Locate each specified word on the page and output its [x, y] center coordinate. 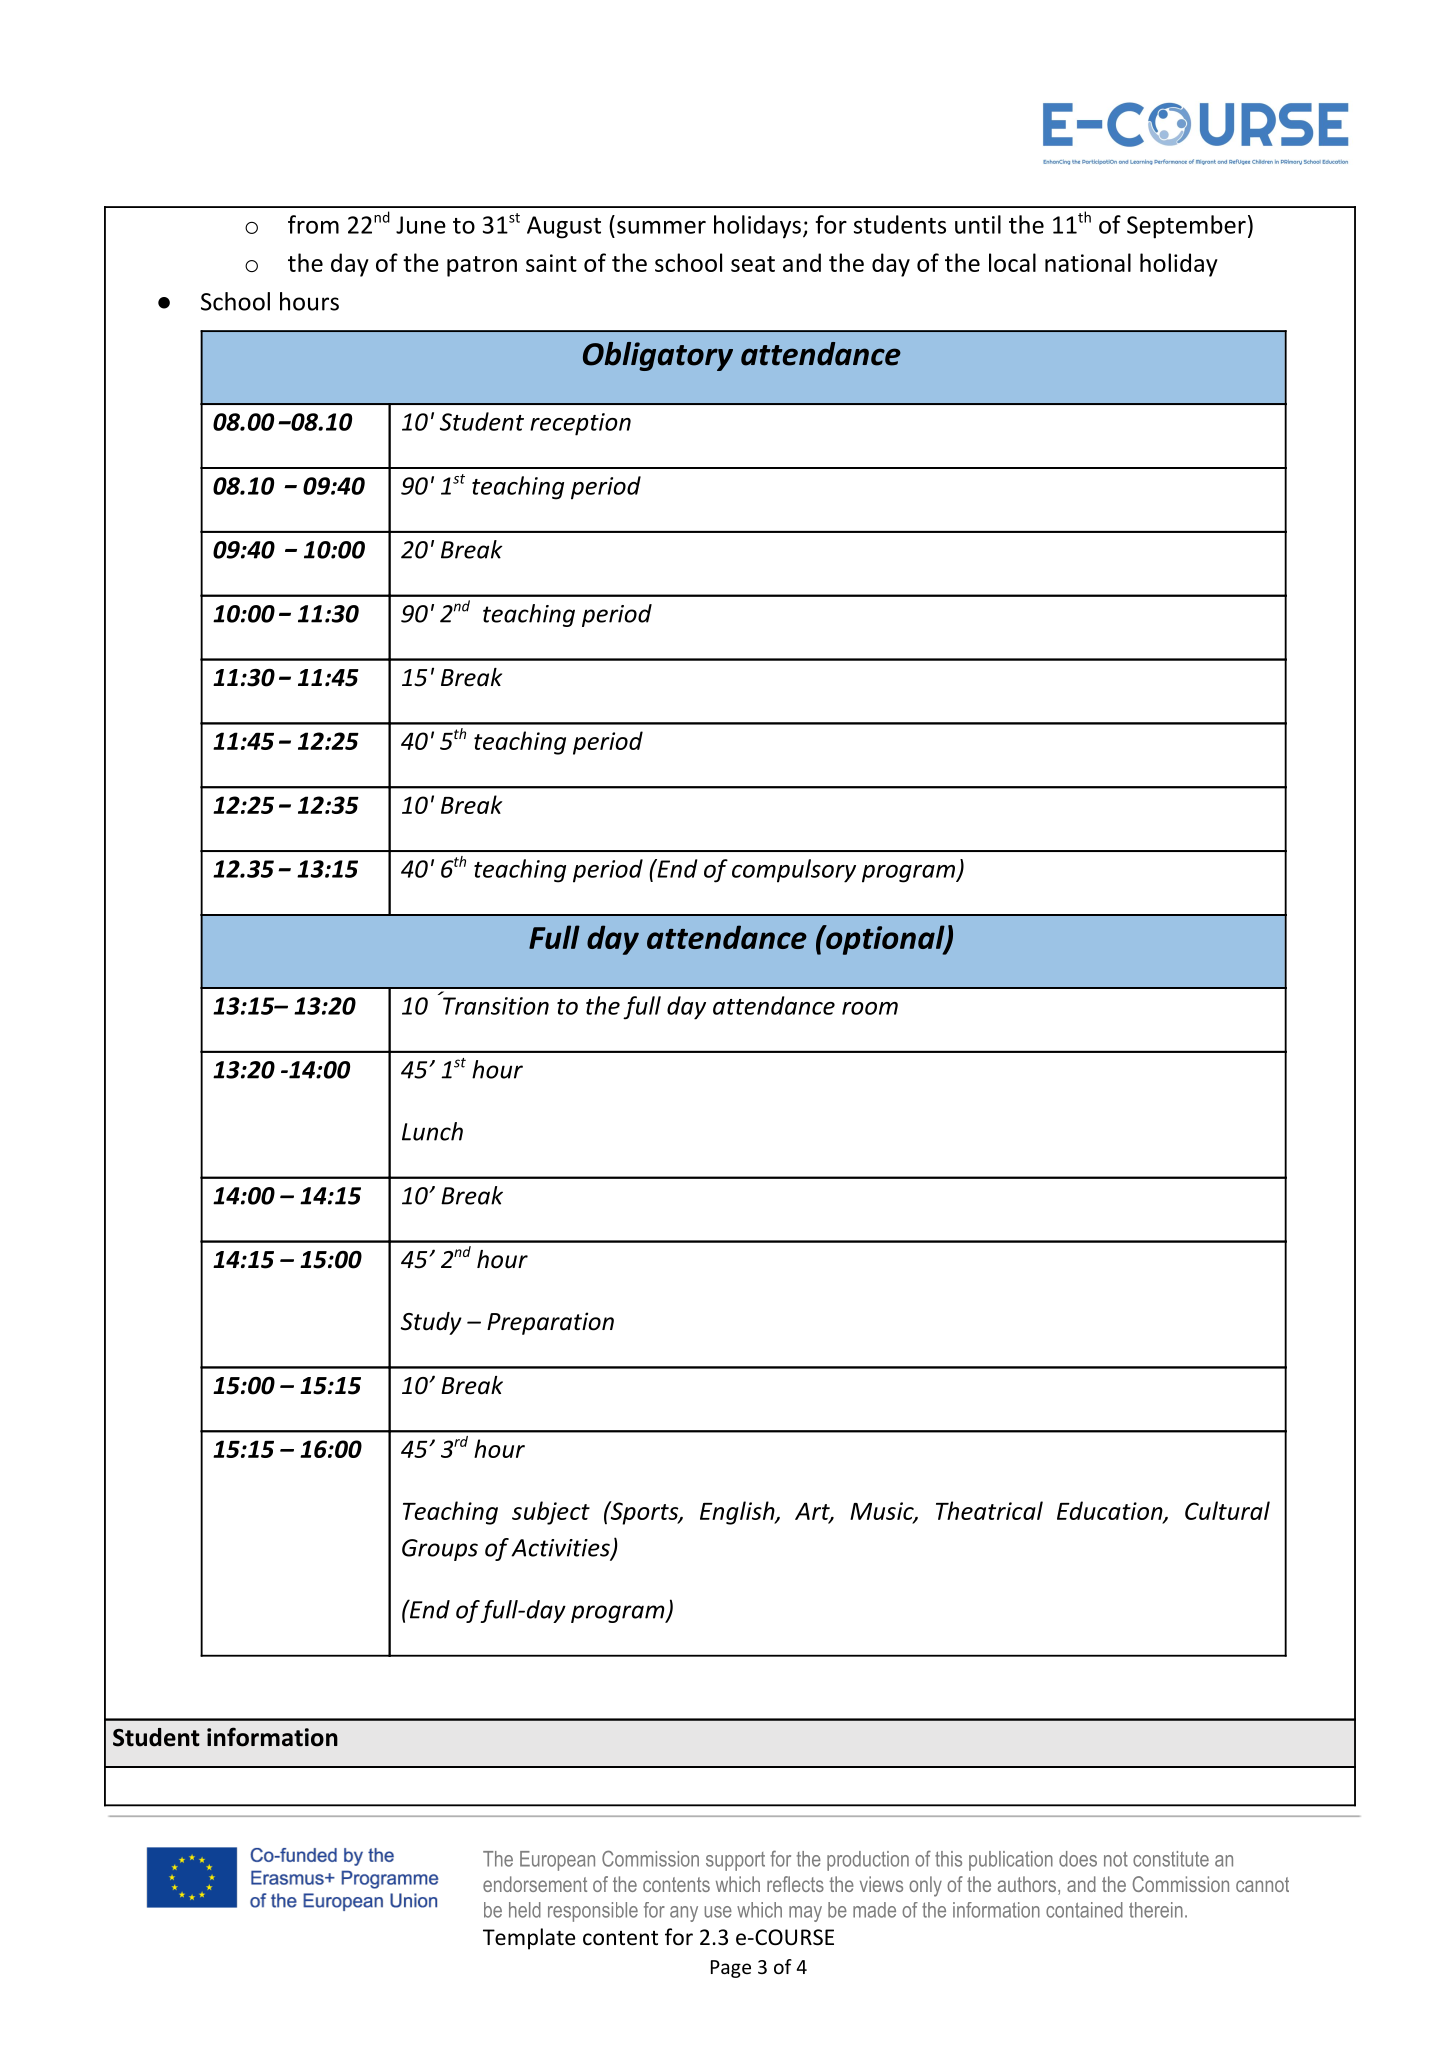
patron [482, 266]
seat [753, 264]
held [525, 1910]
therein [1156, 1910]
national [1088, 262]
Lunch [432, 1131]
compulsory [794, 871]
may [805, 1914]
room [870, 1008]
